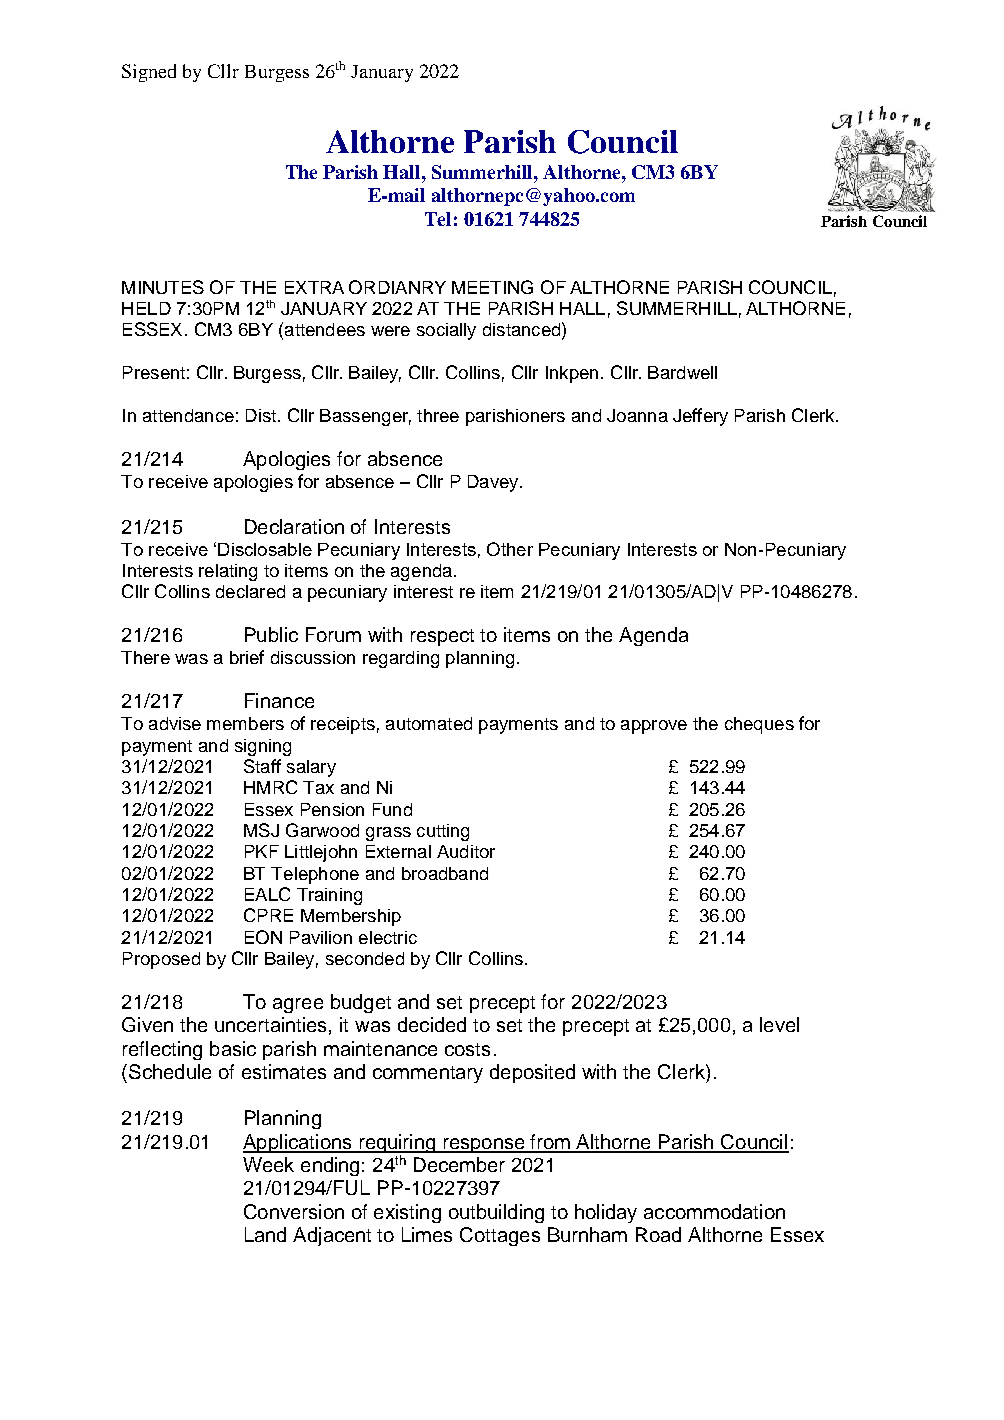 This image has width=1004, height=1420. I want to click on approve, so click(654, 727).
